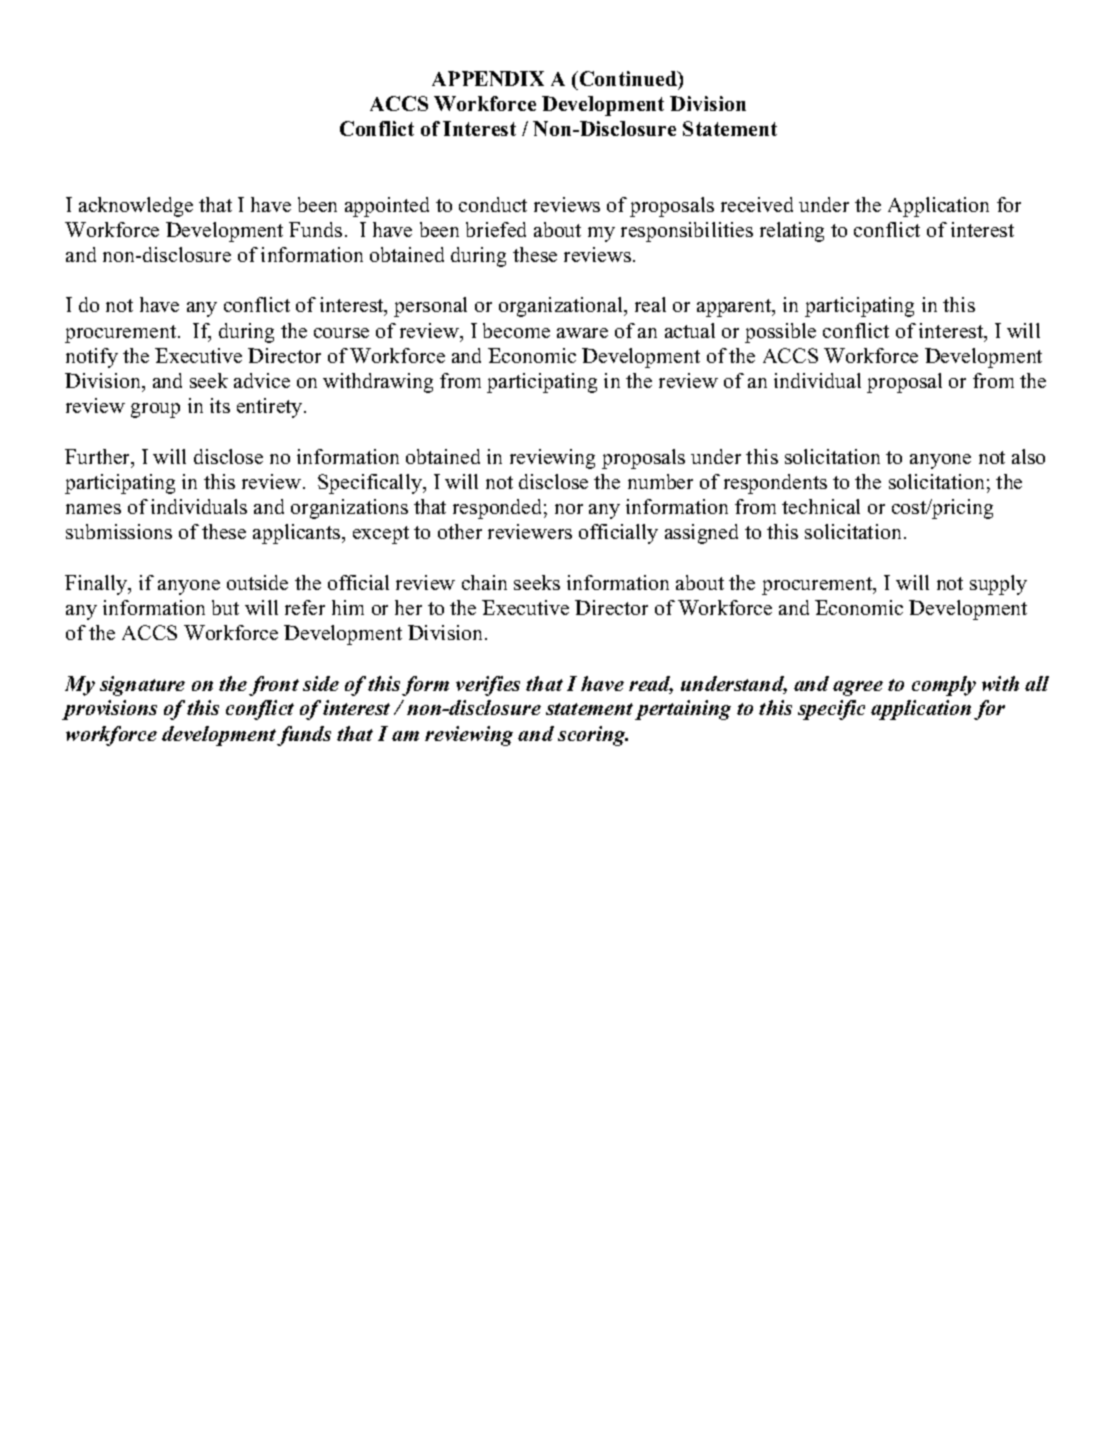  I want to click on APPENDIX, so click(488, 78).
